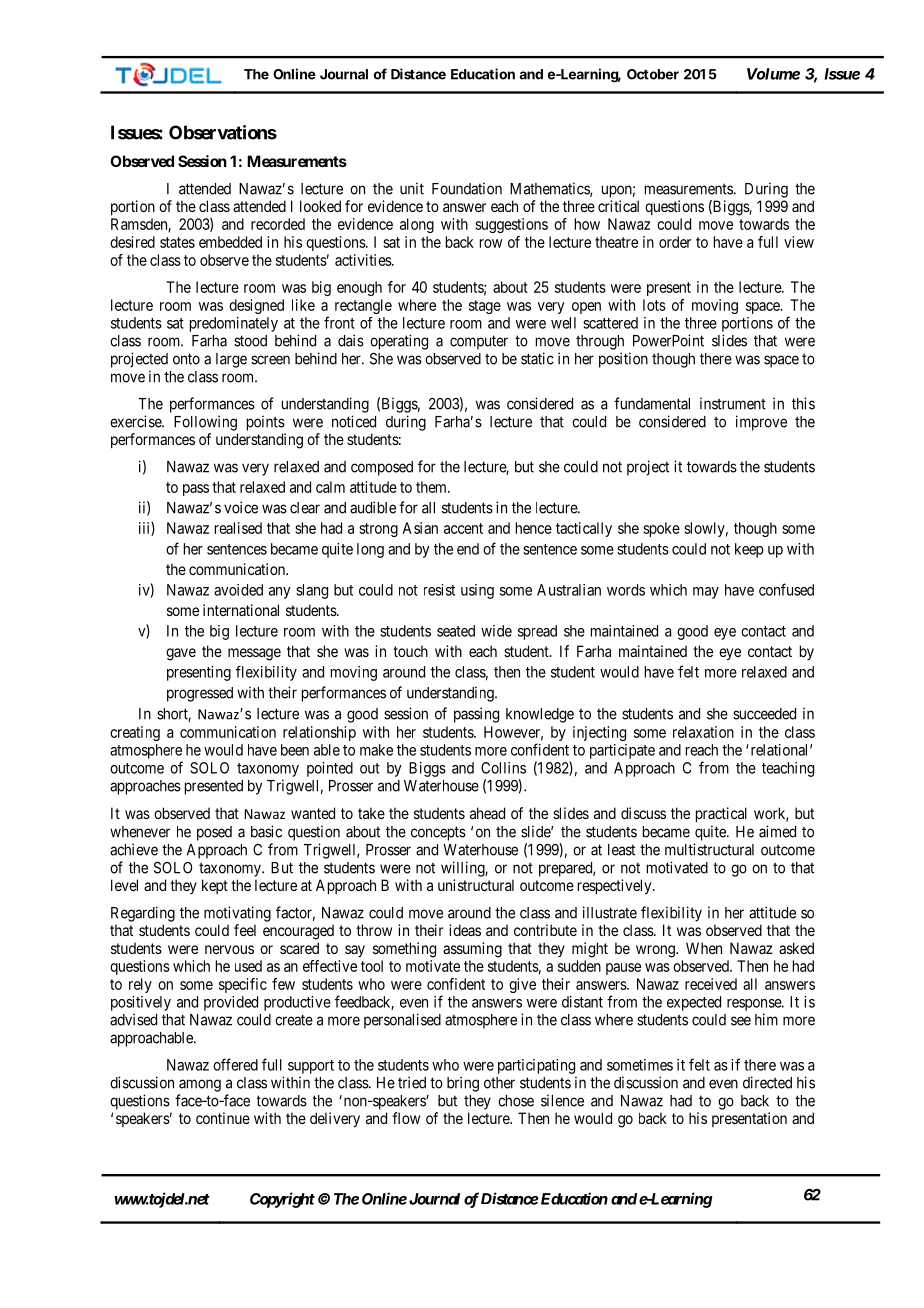  I want to click on onto, so click(186, 359).
